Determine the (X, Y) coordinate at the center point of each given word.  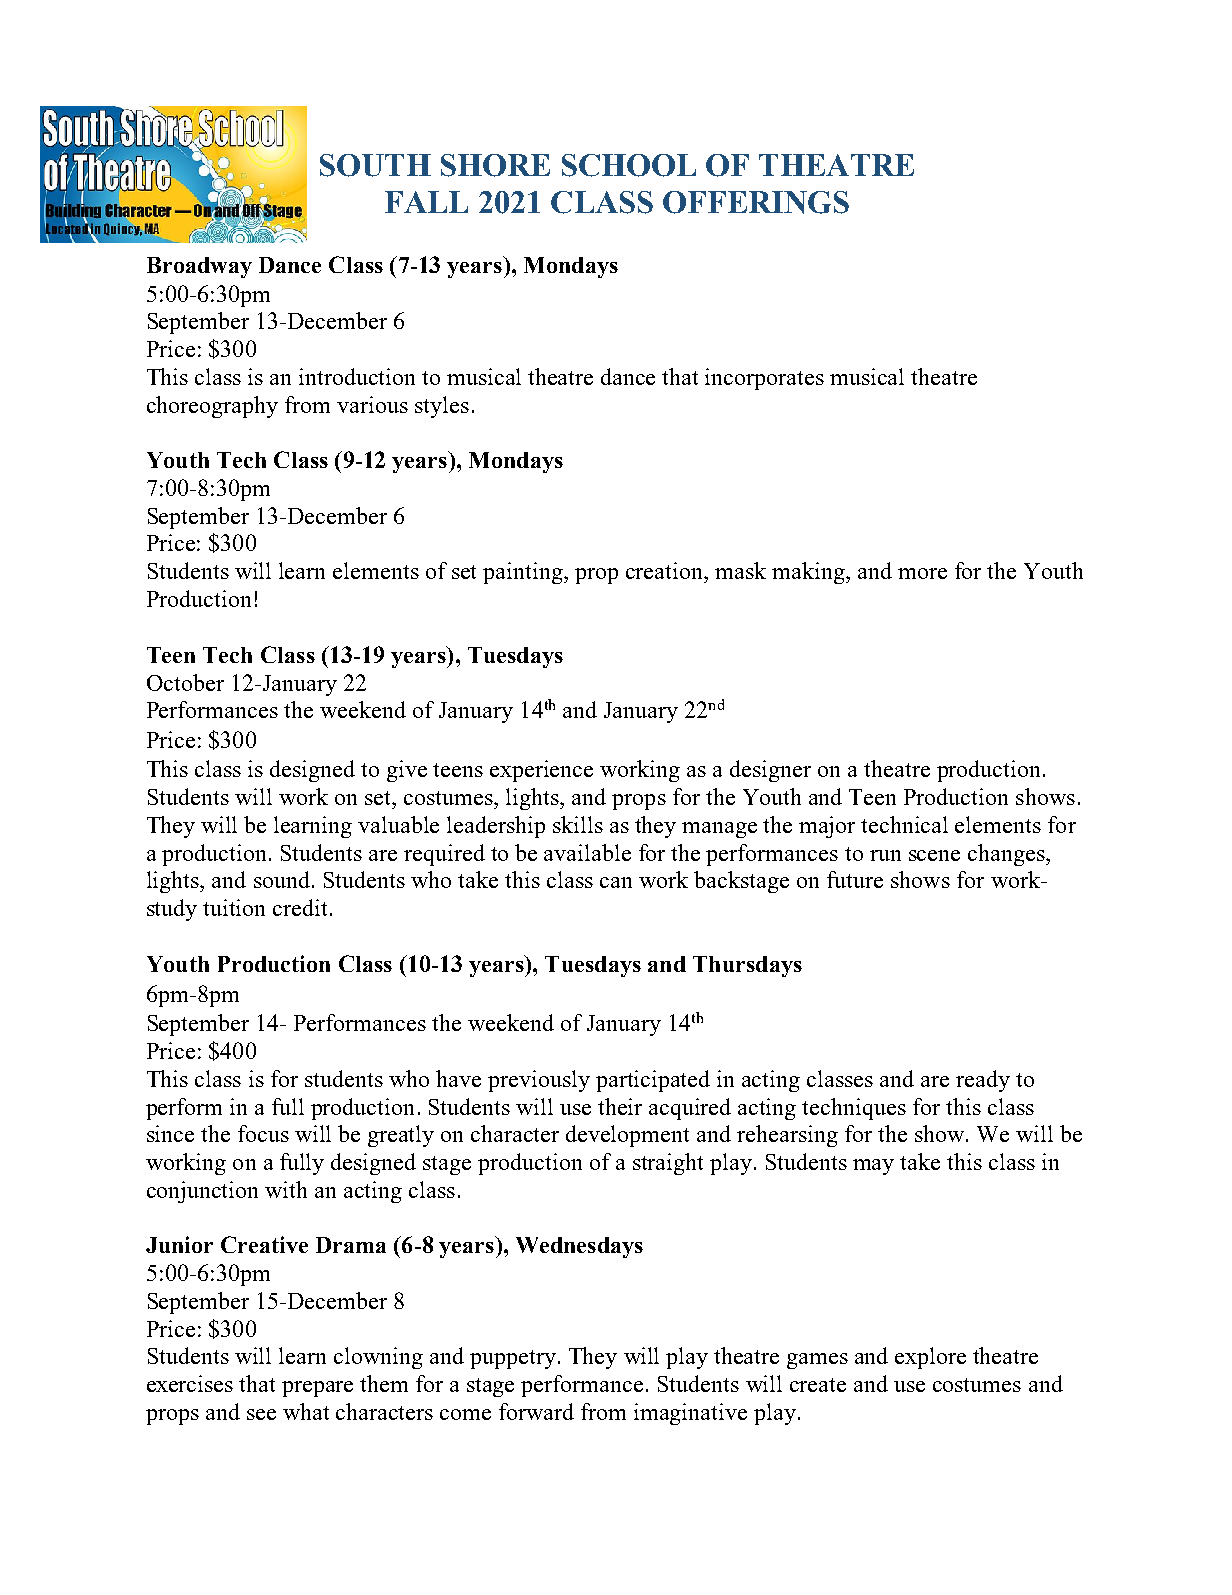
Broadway (199, 267)
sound (283, 879)
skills (578, 824)
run (885, 855)
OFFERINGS (756, 202)
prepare (317, 1389)
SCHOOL (629, 165)
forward (536, 1411)
